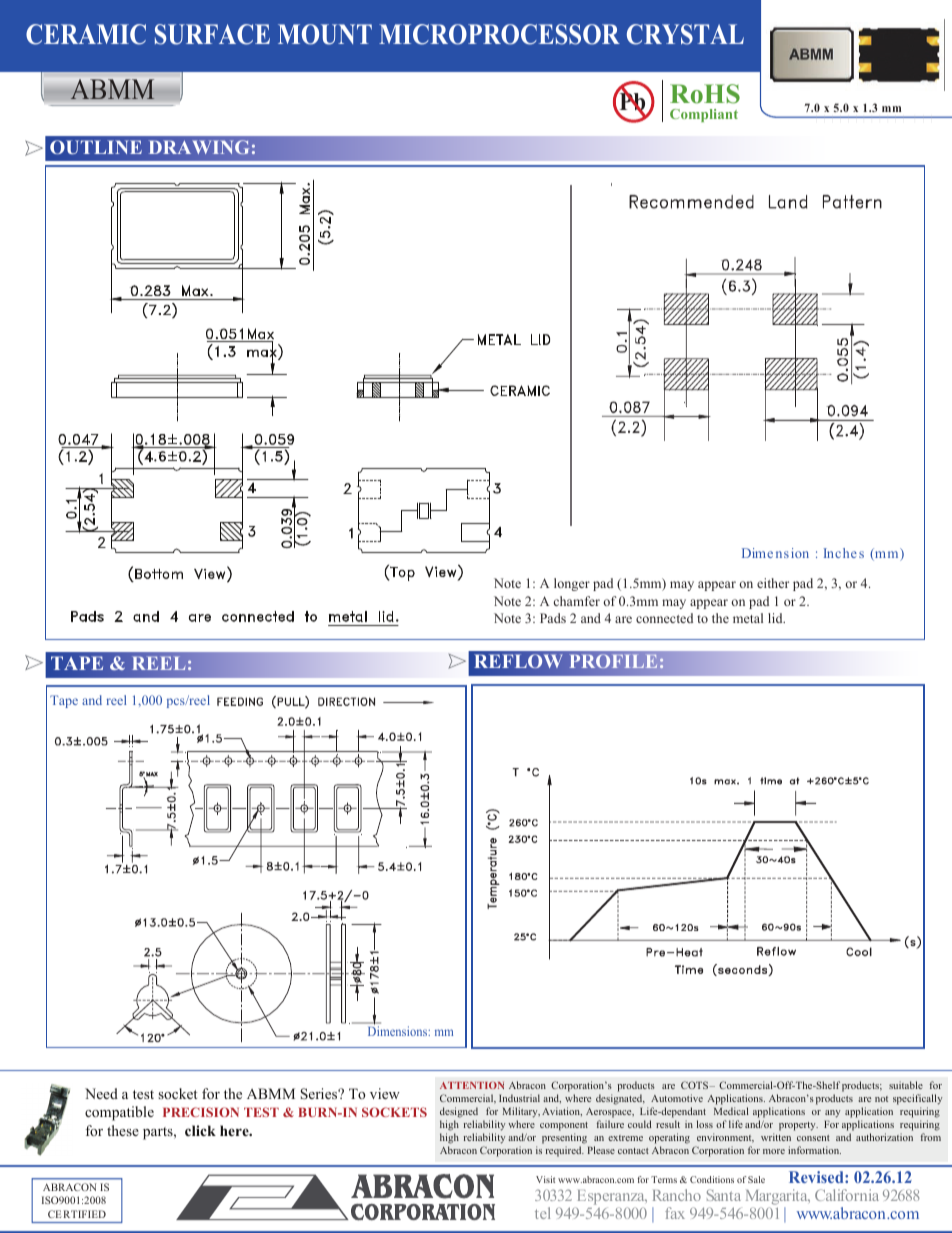  What do you see at coordinates (704, 115) in the screenshot?
I see `Compliant` at bounding box center [704, 115].
